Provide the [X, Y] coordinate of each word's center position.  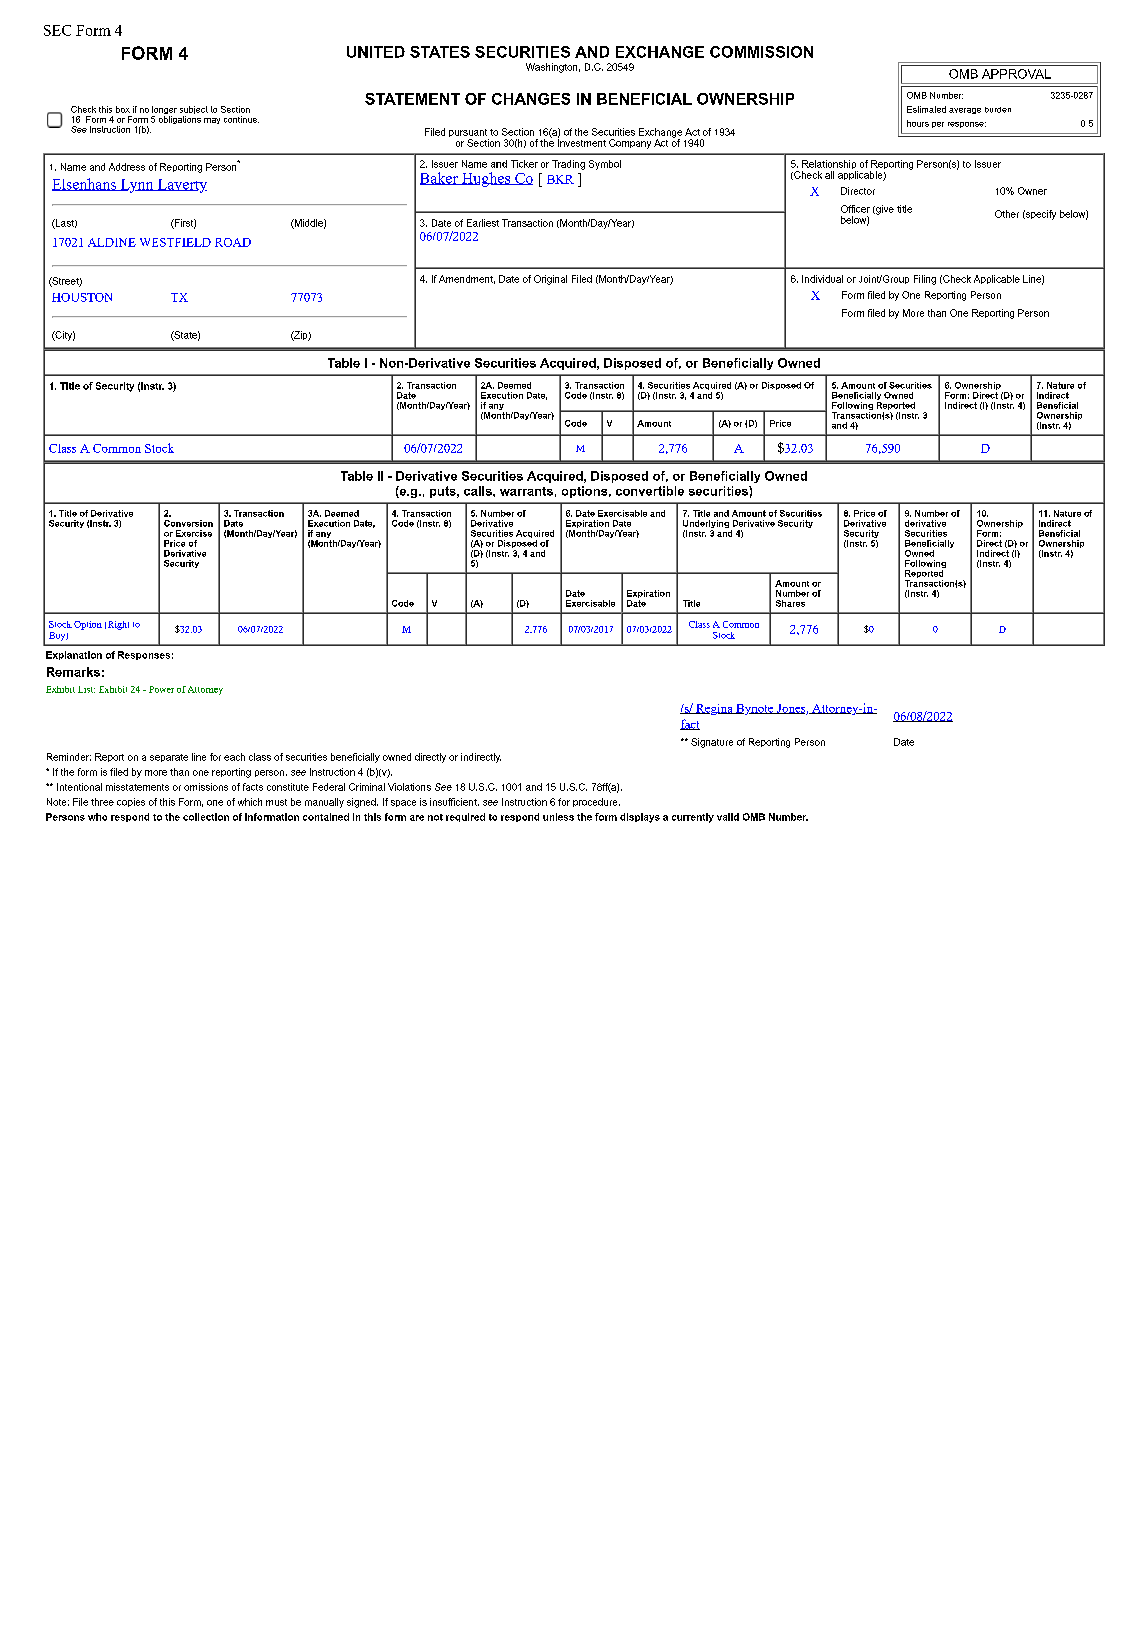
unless [558, 817]
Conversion [188, 523]
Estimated [926, 109]
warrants [526, 491]
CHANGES [531, 99]
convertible [650, 491]
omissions [206, 787]
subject [194, 111]
